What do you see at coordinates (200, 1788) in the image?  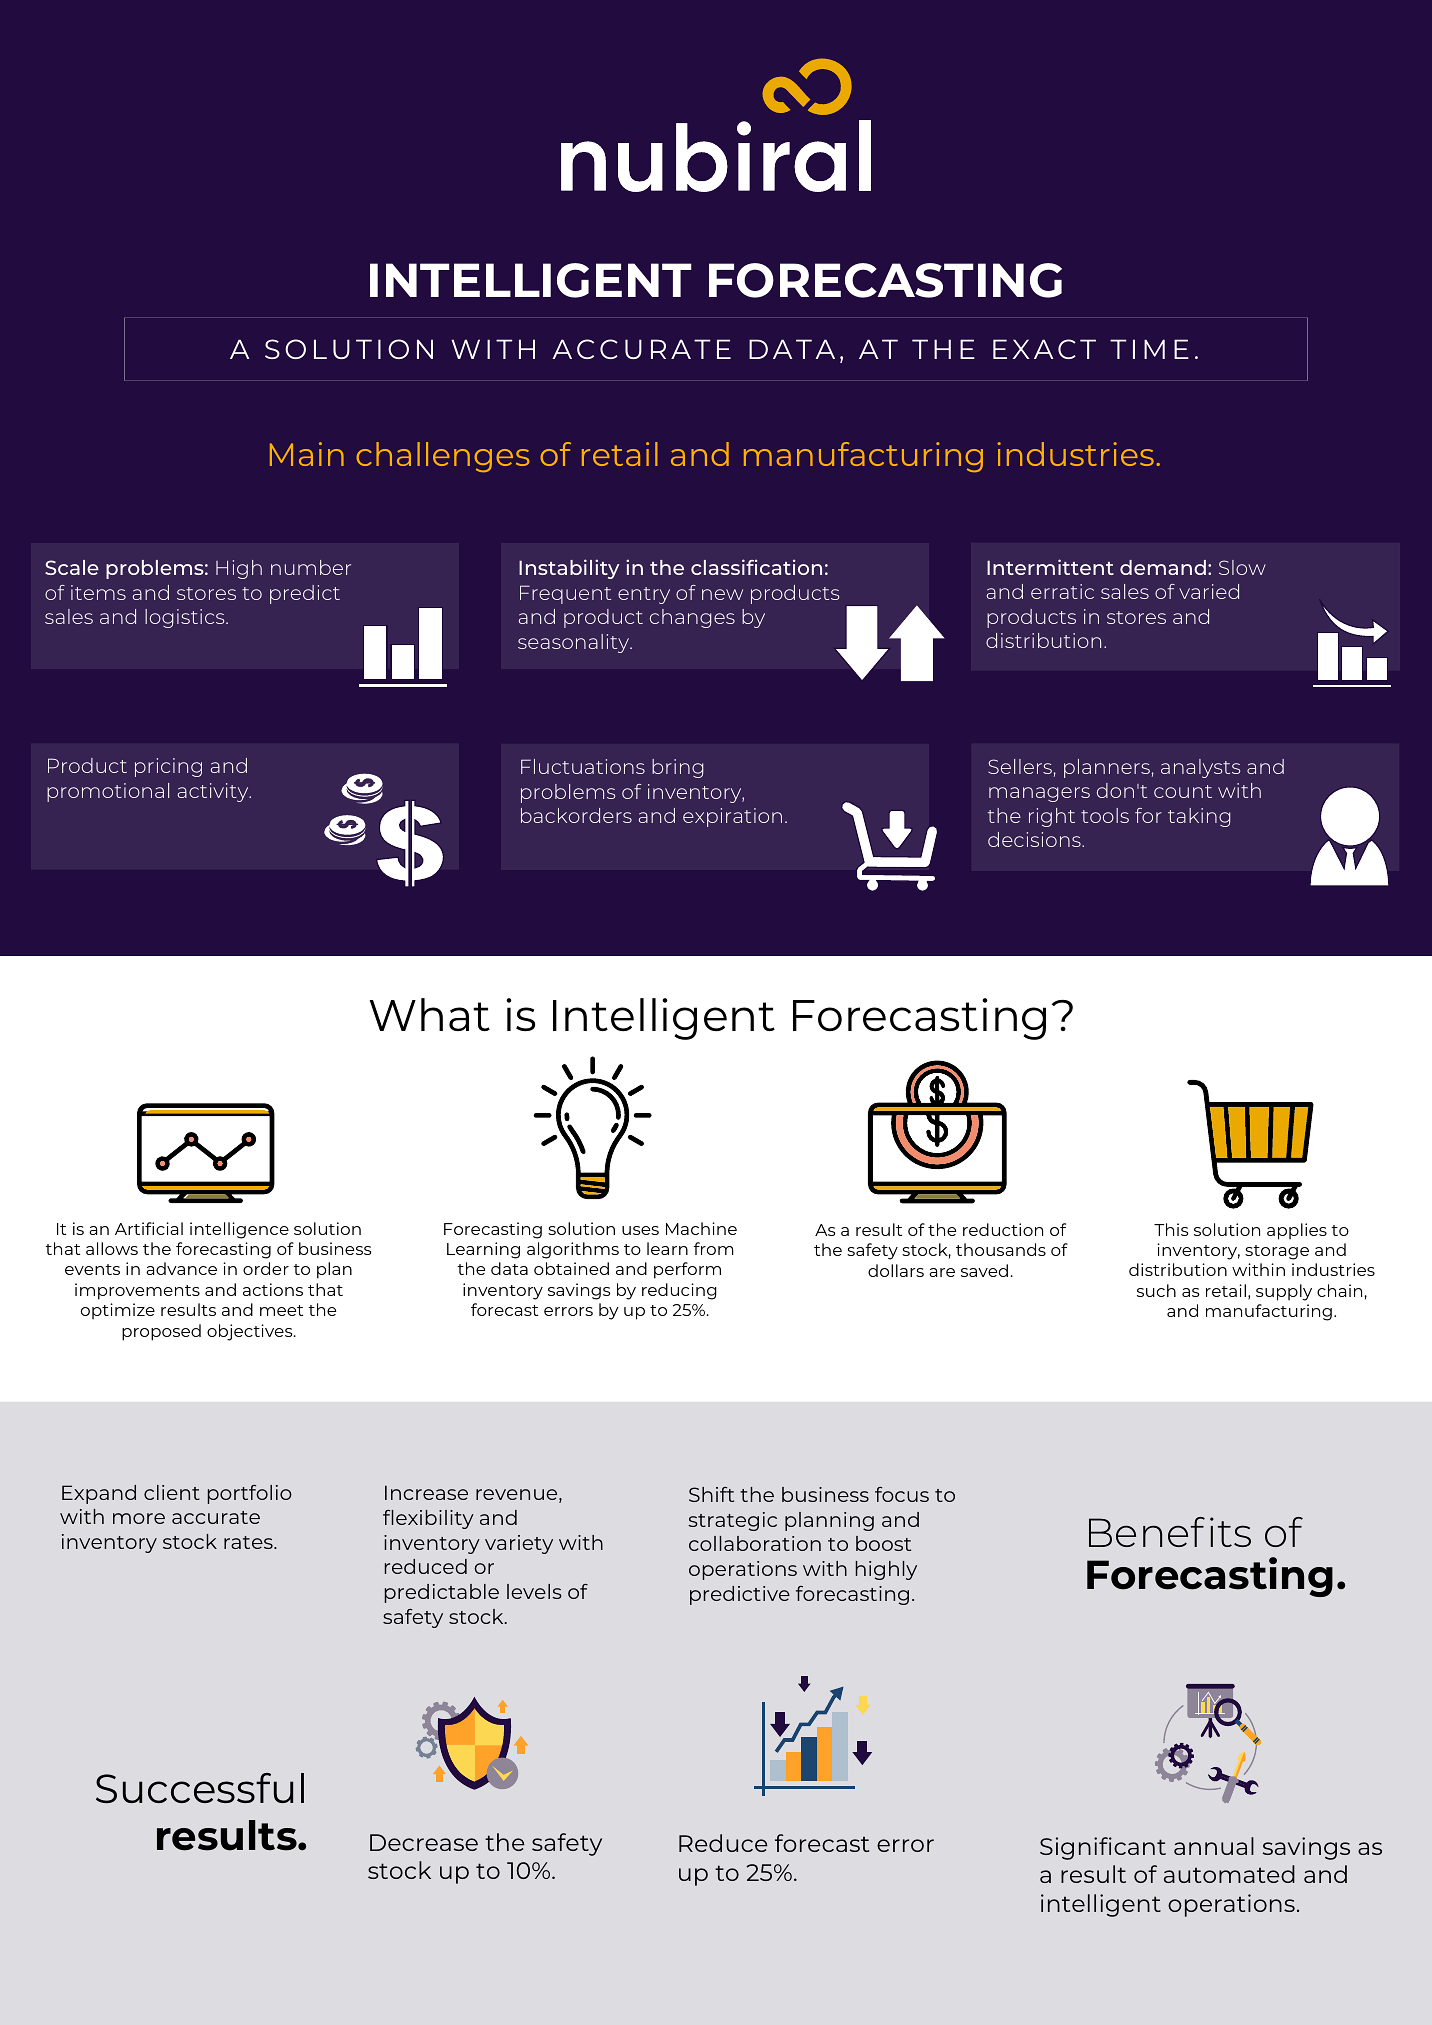 I see `Successful` at bounding box center [200, 1788].
